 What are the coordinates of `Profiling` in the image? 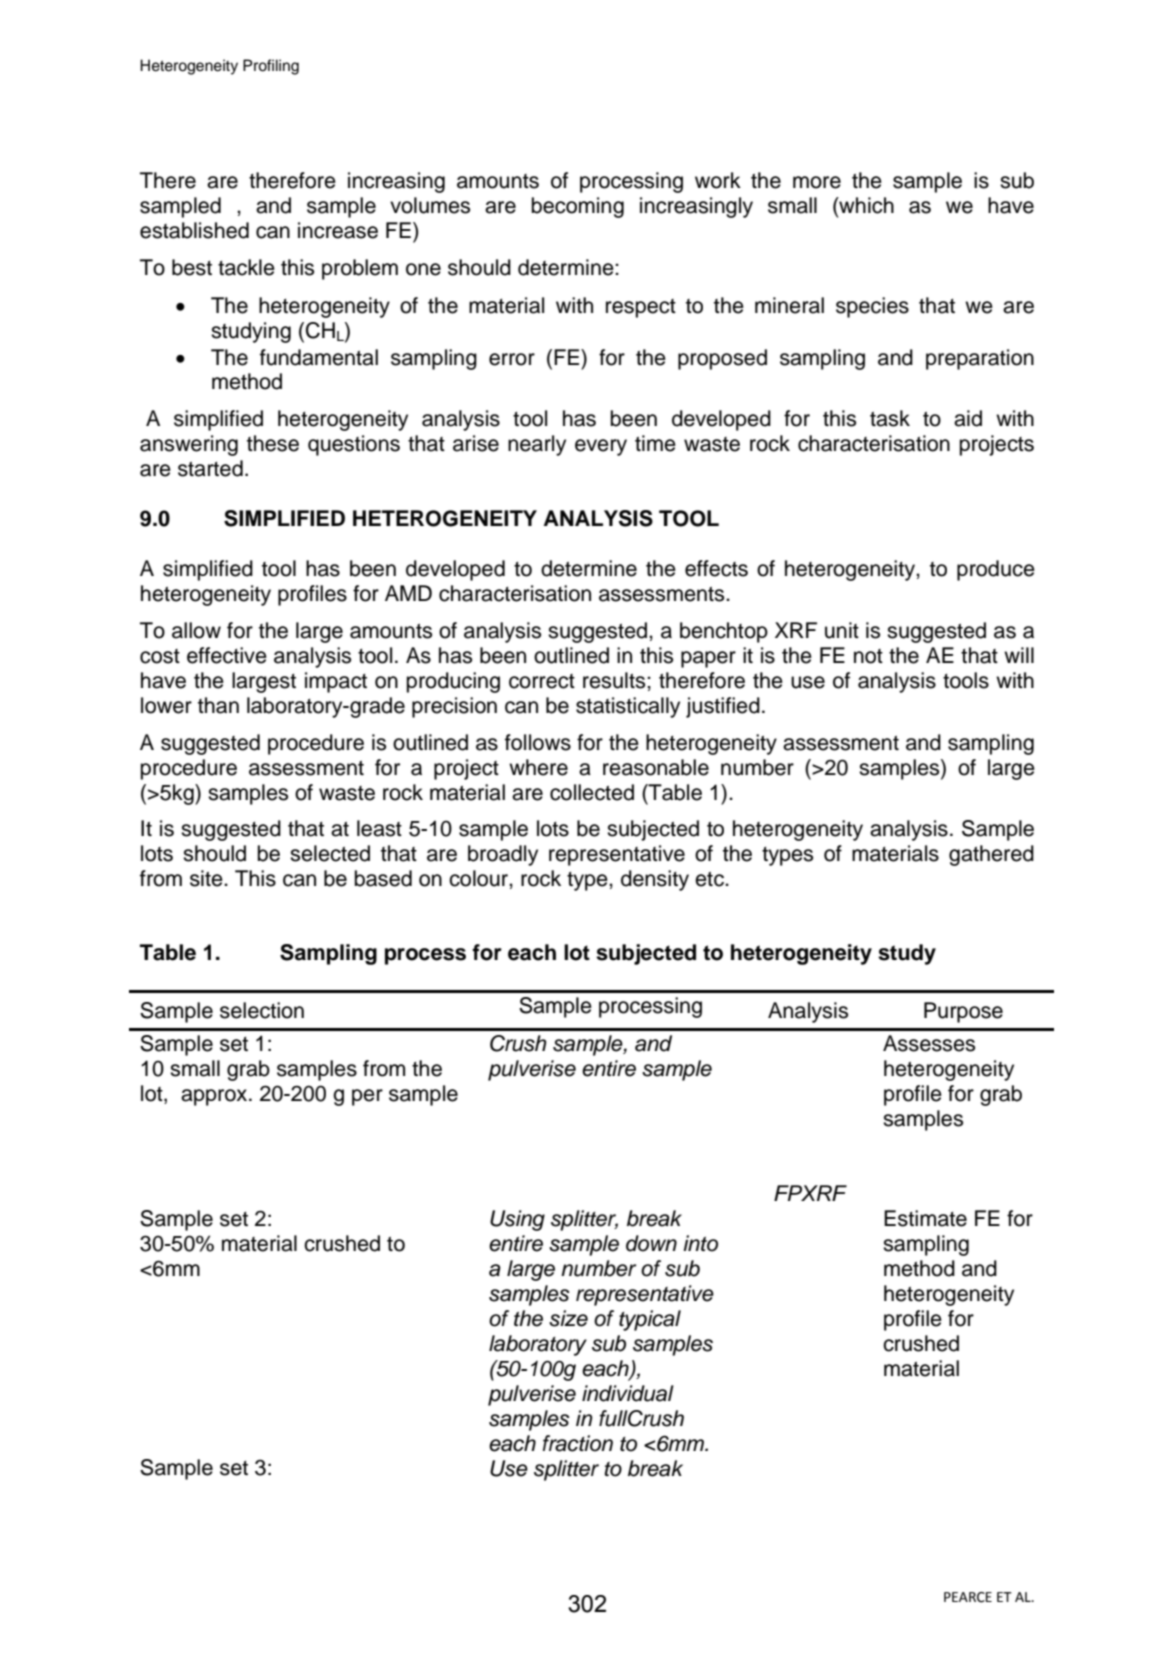 It's located at (271, 67).
